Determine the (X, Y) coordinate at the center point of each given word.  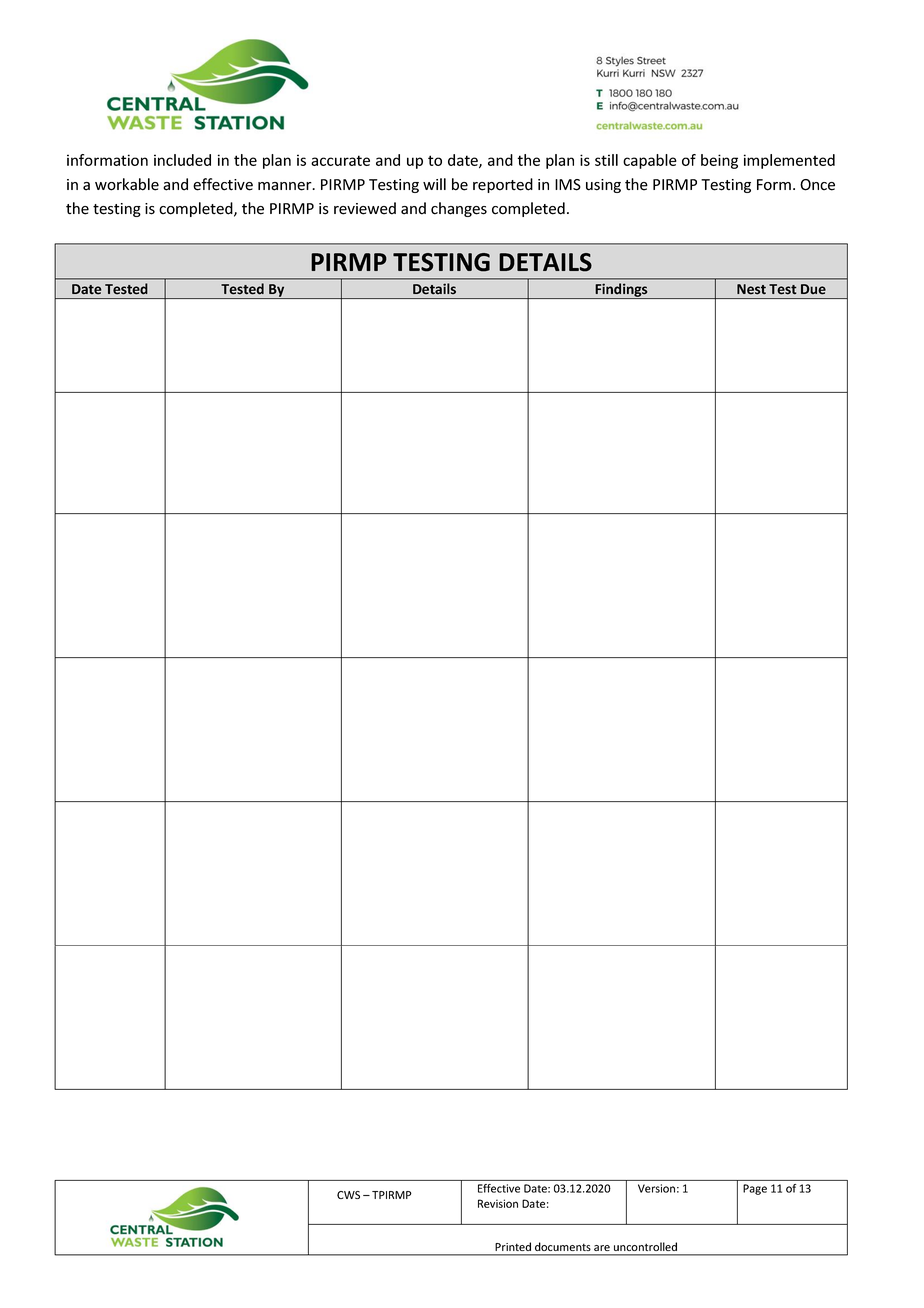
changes (459, 209)
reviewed (365, 208)
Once (817, 185)
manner (286, 186)
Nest (751, 289)
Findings (621, 291)
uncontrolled (645, 1246)
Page (755, 1189)
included (182, 160)
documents (562, 1246)
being (719, 161)
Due (813, 289)
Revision (498, 1203)
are (602, 1248)
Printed (513, 1246)
